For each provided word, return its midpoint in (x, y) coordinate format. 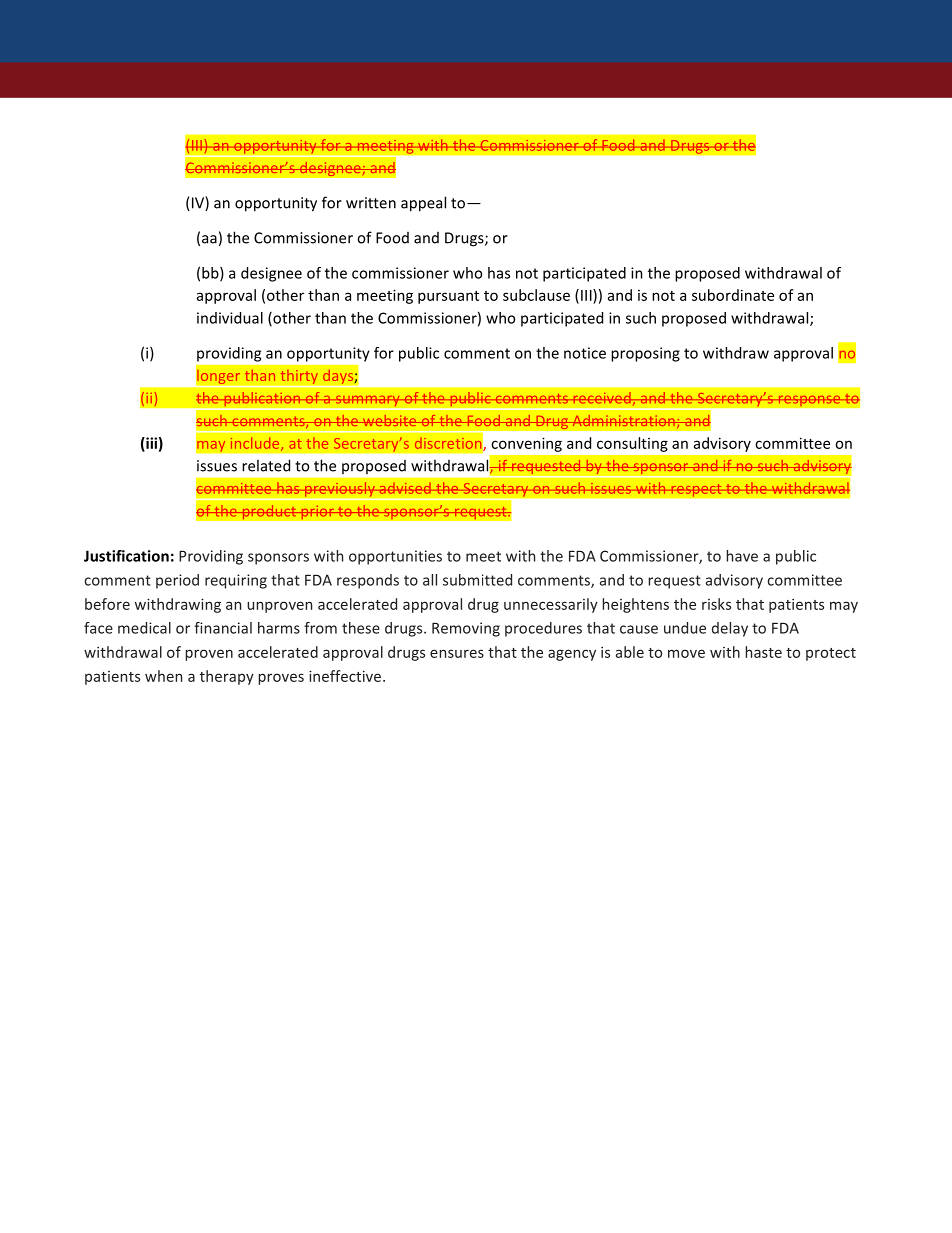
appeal (423, 204)
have (742, 556)
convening (526, 444)
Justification (126, 556)
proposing (645, 354)
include (256, 444)
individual (230, 318)
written (371, 203)
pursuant (448, 297)
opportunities (395, 557)
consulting (632, 444)
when (163, 676)
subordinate (733, 295)
